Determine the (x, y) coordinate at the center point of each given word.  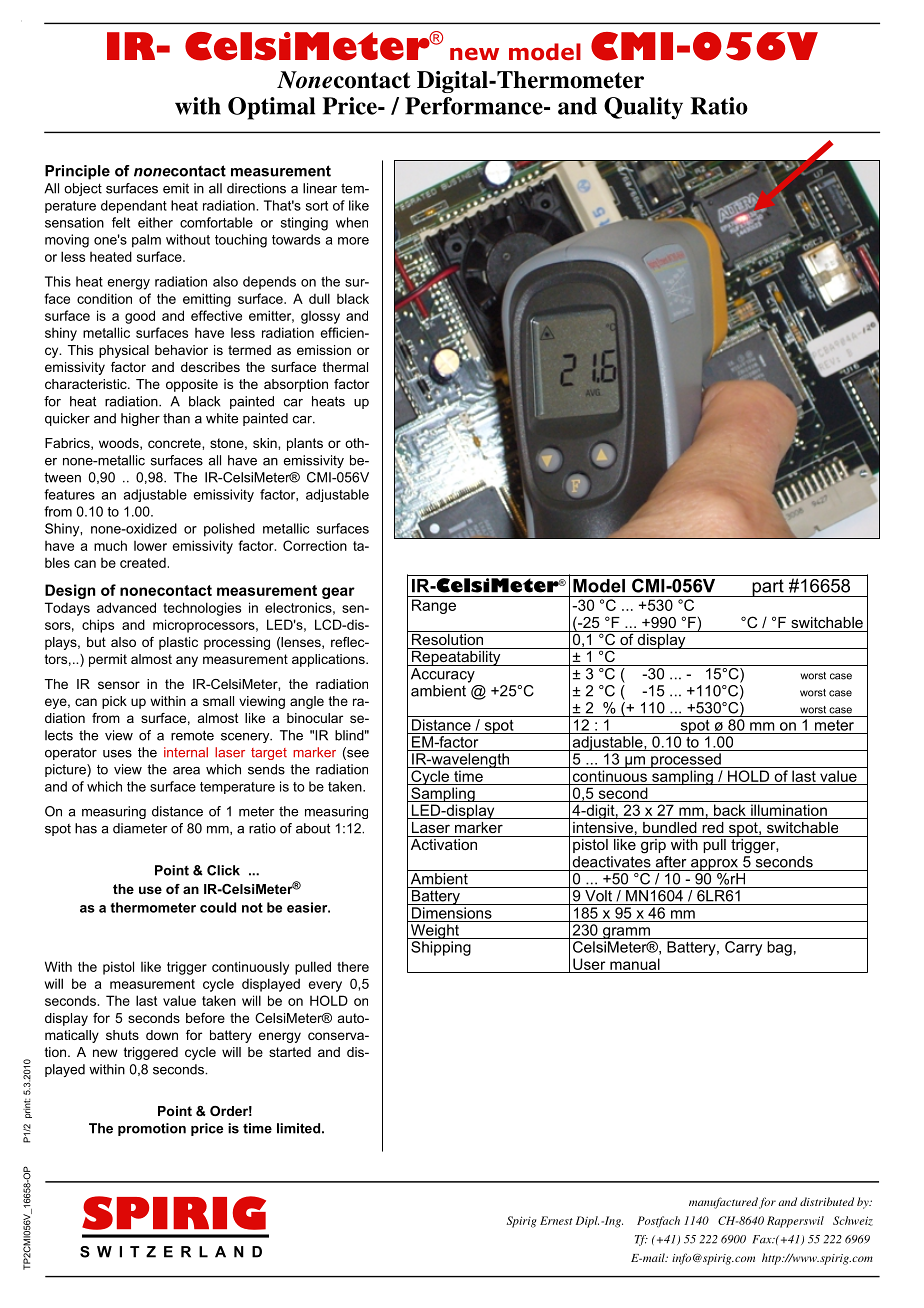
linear (320, 188)
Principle (77, 172)
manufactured (723, 1203)
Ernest (556, 1220)
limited (298, 1128)
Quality (643, 108)
